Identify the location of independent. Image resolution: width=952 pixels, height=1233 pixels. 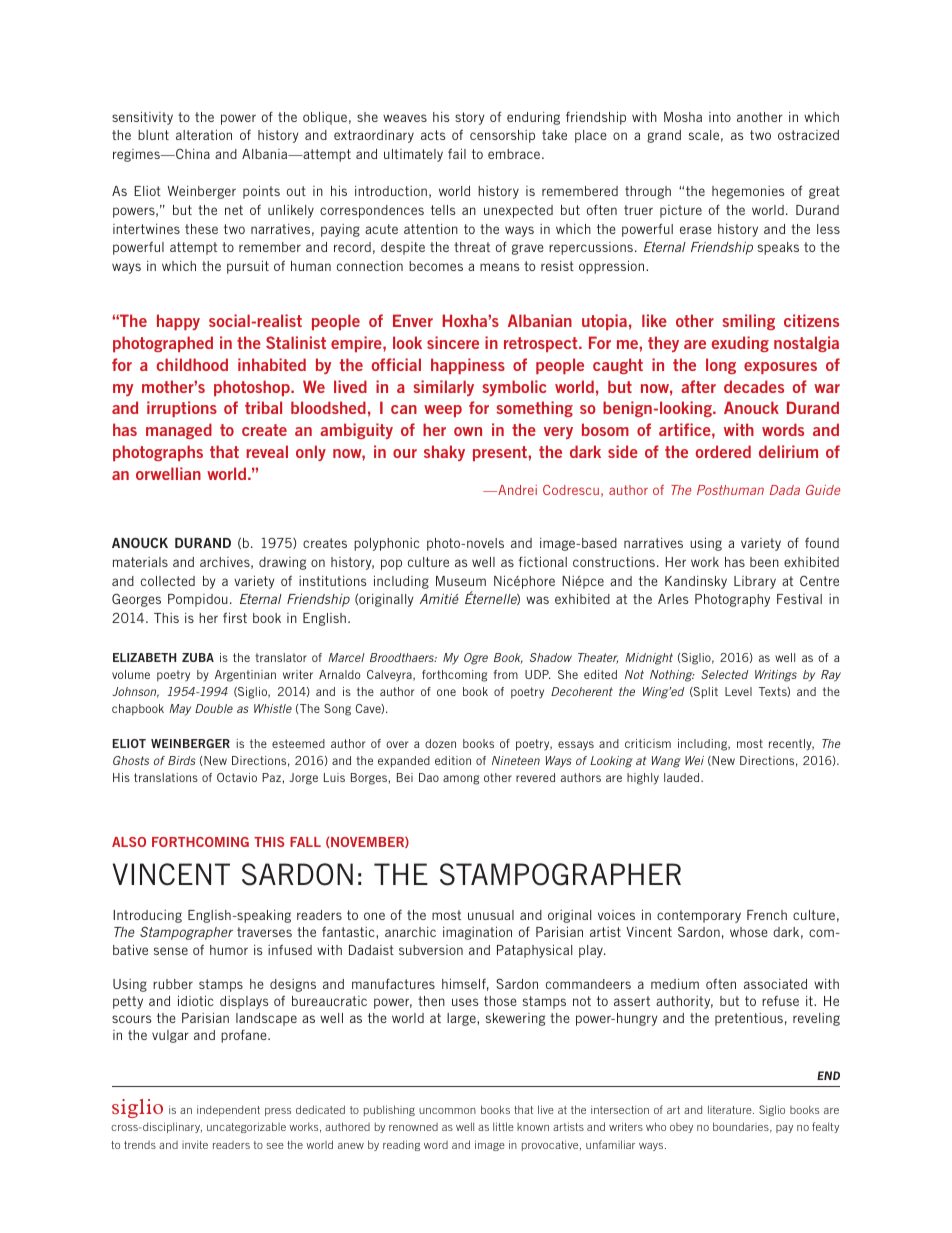
(228, 1110).
